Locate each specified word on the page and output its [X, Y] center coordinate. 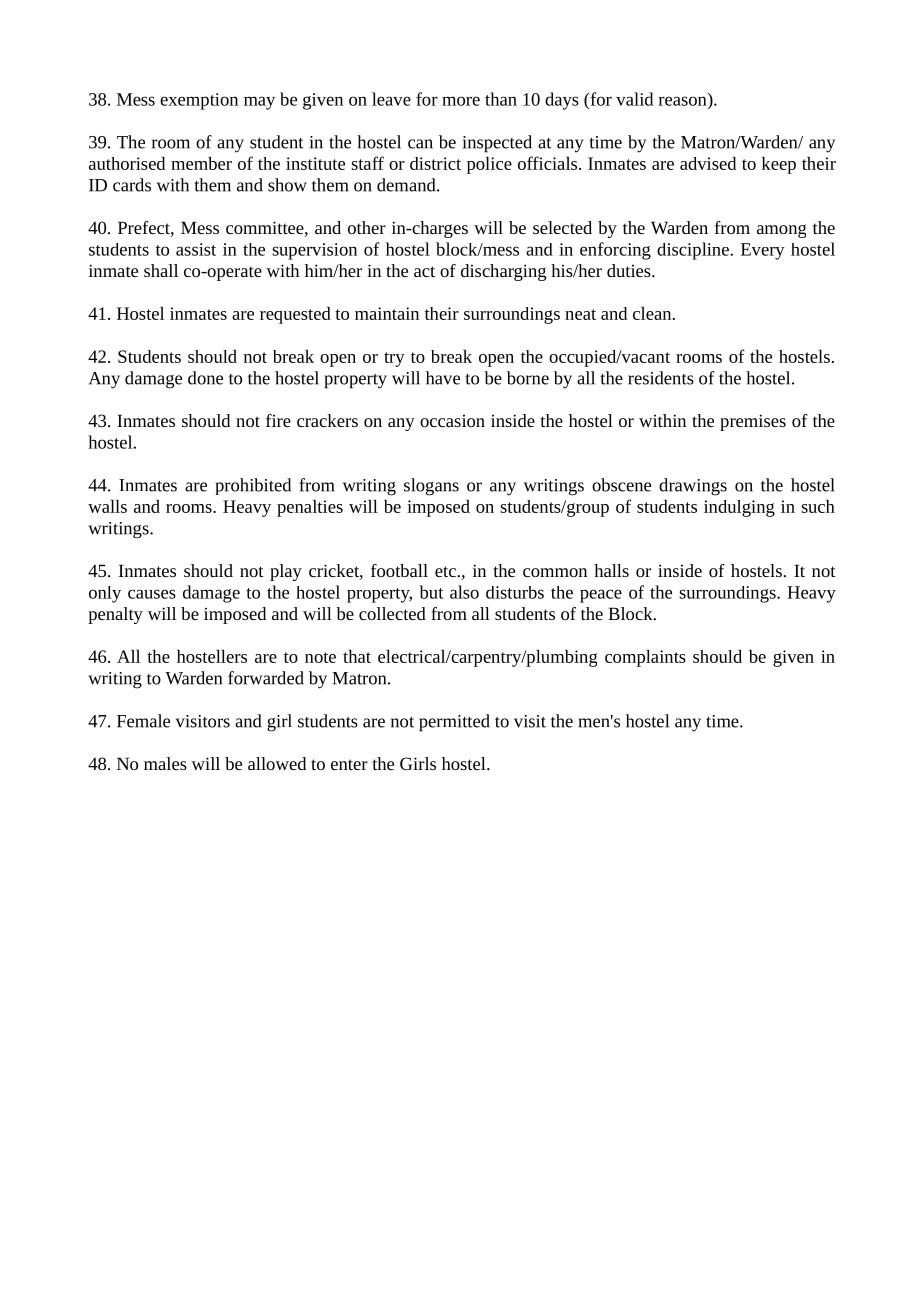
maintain [387, 313]
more [461, 101]
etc [445, 571]
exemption [199, 101]
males [165, 763]
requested [295, 315]
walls [107, 506]
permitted [454, 723]
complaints [645, 658]
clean [653, 313]
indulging [739, 508]
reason [683, 101]
